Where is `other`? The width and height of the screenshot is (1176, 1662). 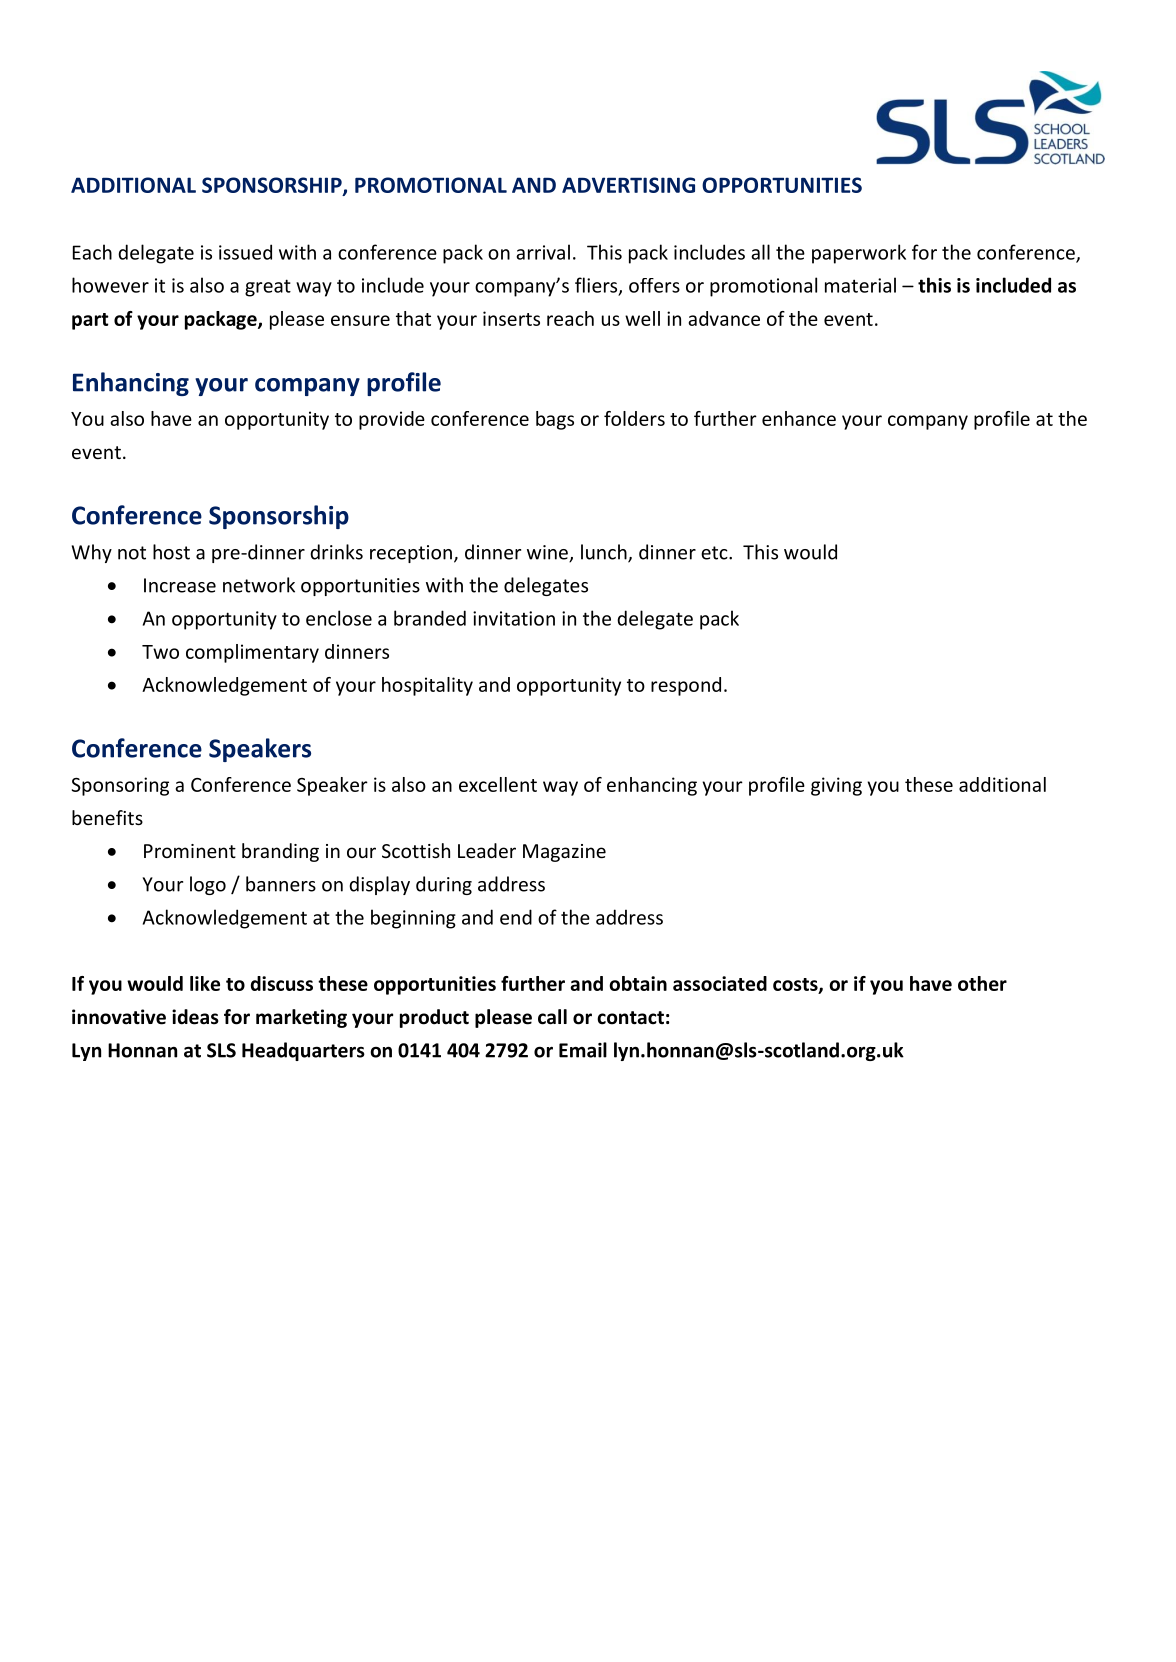 other is located at coordinates (982, 983).
